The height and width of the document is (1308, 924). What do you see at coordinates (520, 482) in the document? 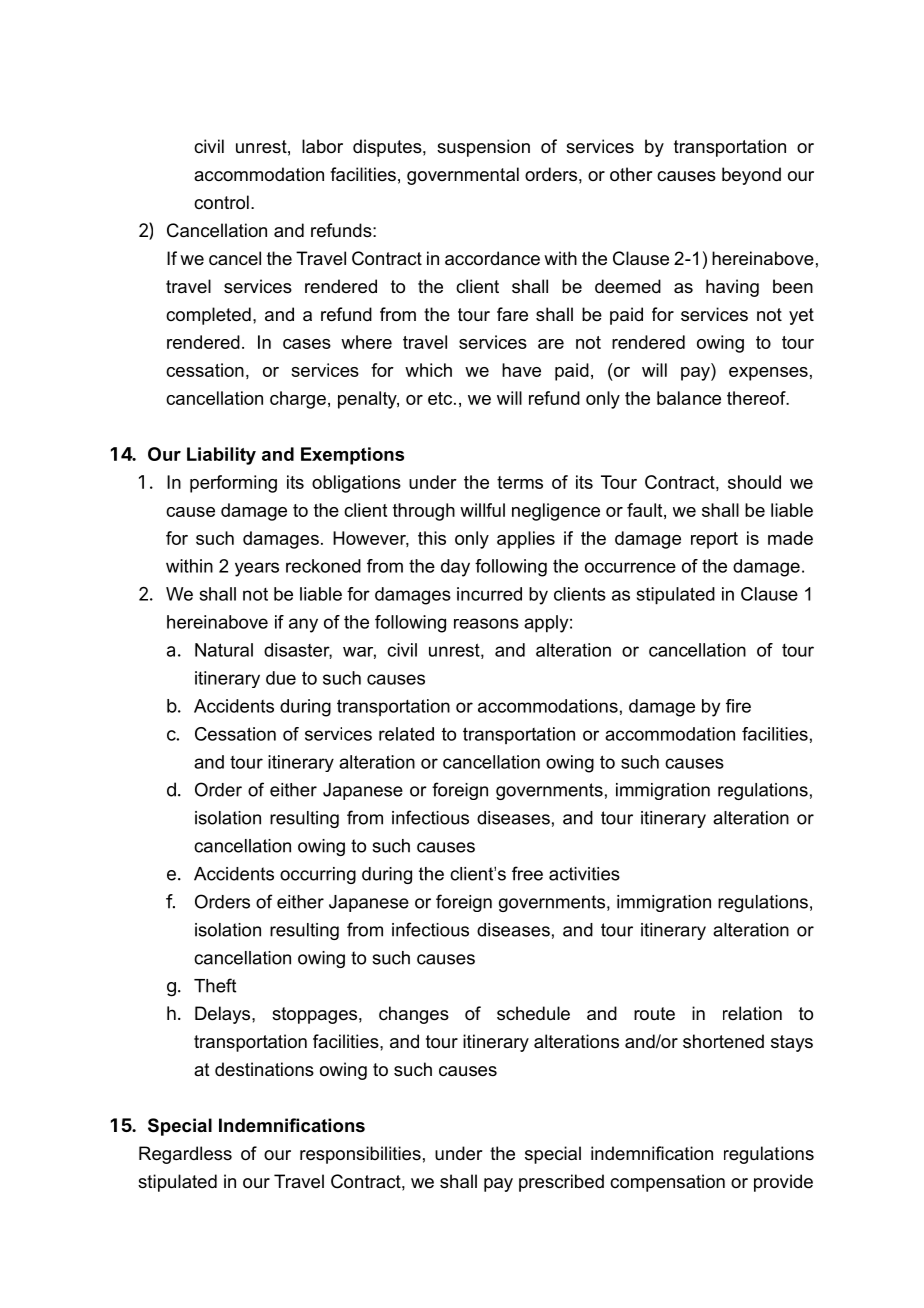
I see `terms` at bounding box center [520, 482].
